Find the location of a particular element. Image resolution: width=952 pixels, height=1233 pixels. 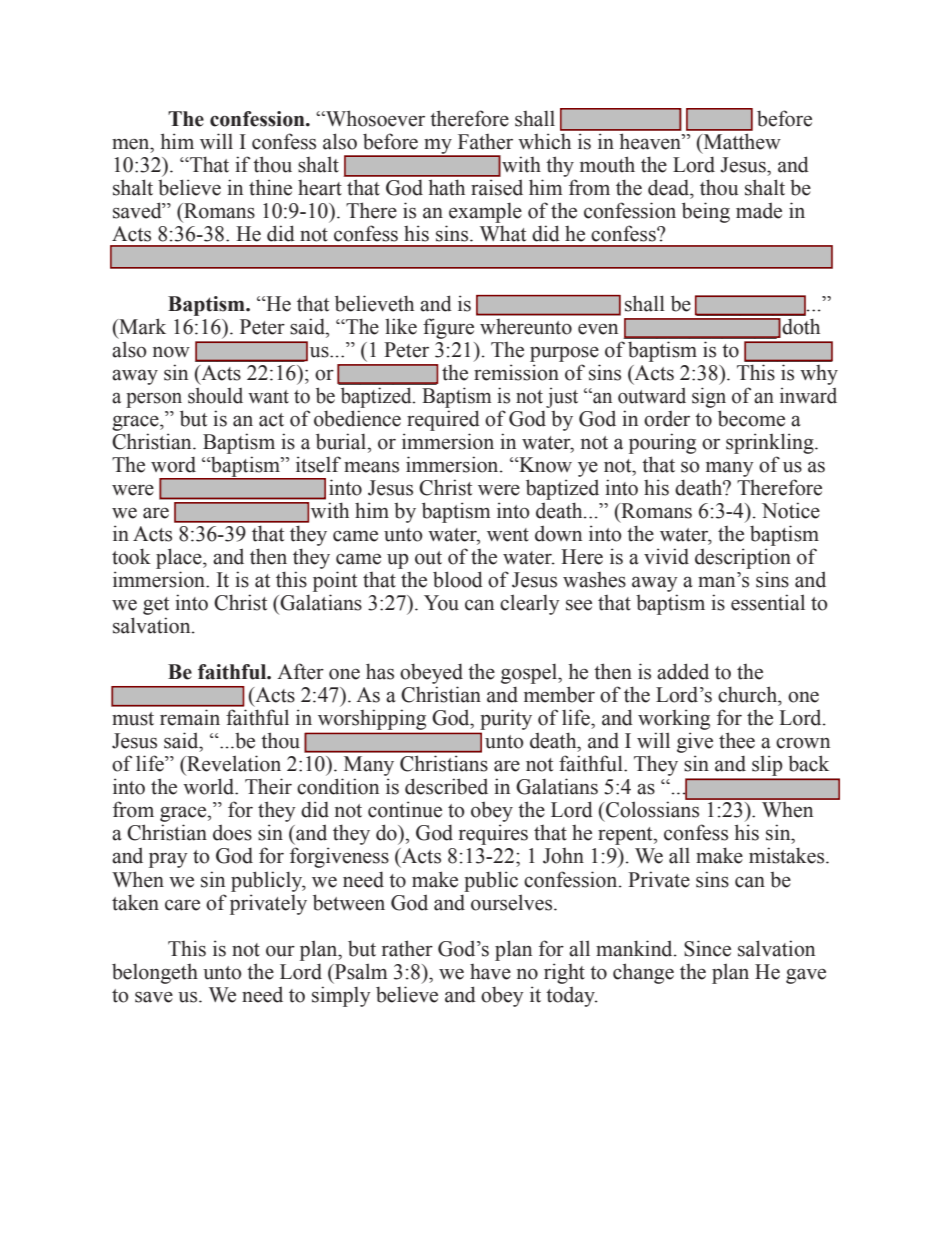

described is located at coordinates (446, 786).
